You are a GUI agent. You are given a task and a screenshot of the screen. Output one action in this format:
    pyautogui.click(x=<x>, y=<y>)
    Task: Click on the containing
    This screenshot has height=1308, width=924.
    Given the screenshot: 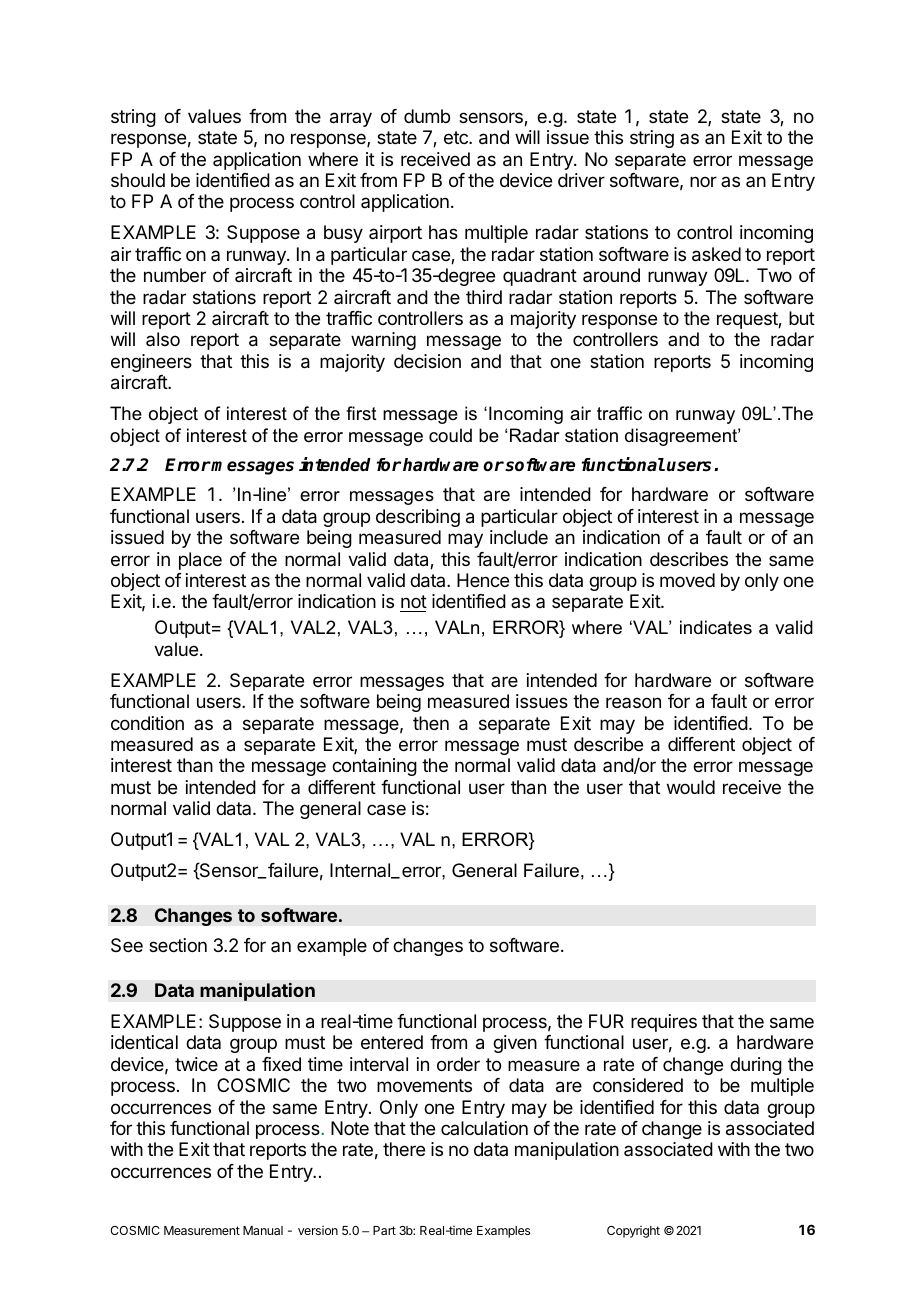 What is the action you would take?
    pyautogui.click(x=374, y=767)
